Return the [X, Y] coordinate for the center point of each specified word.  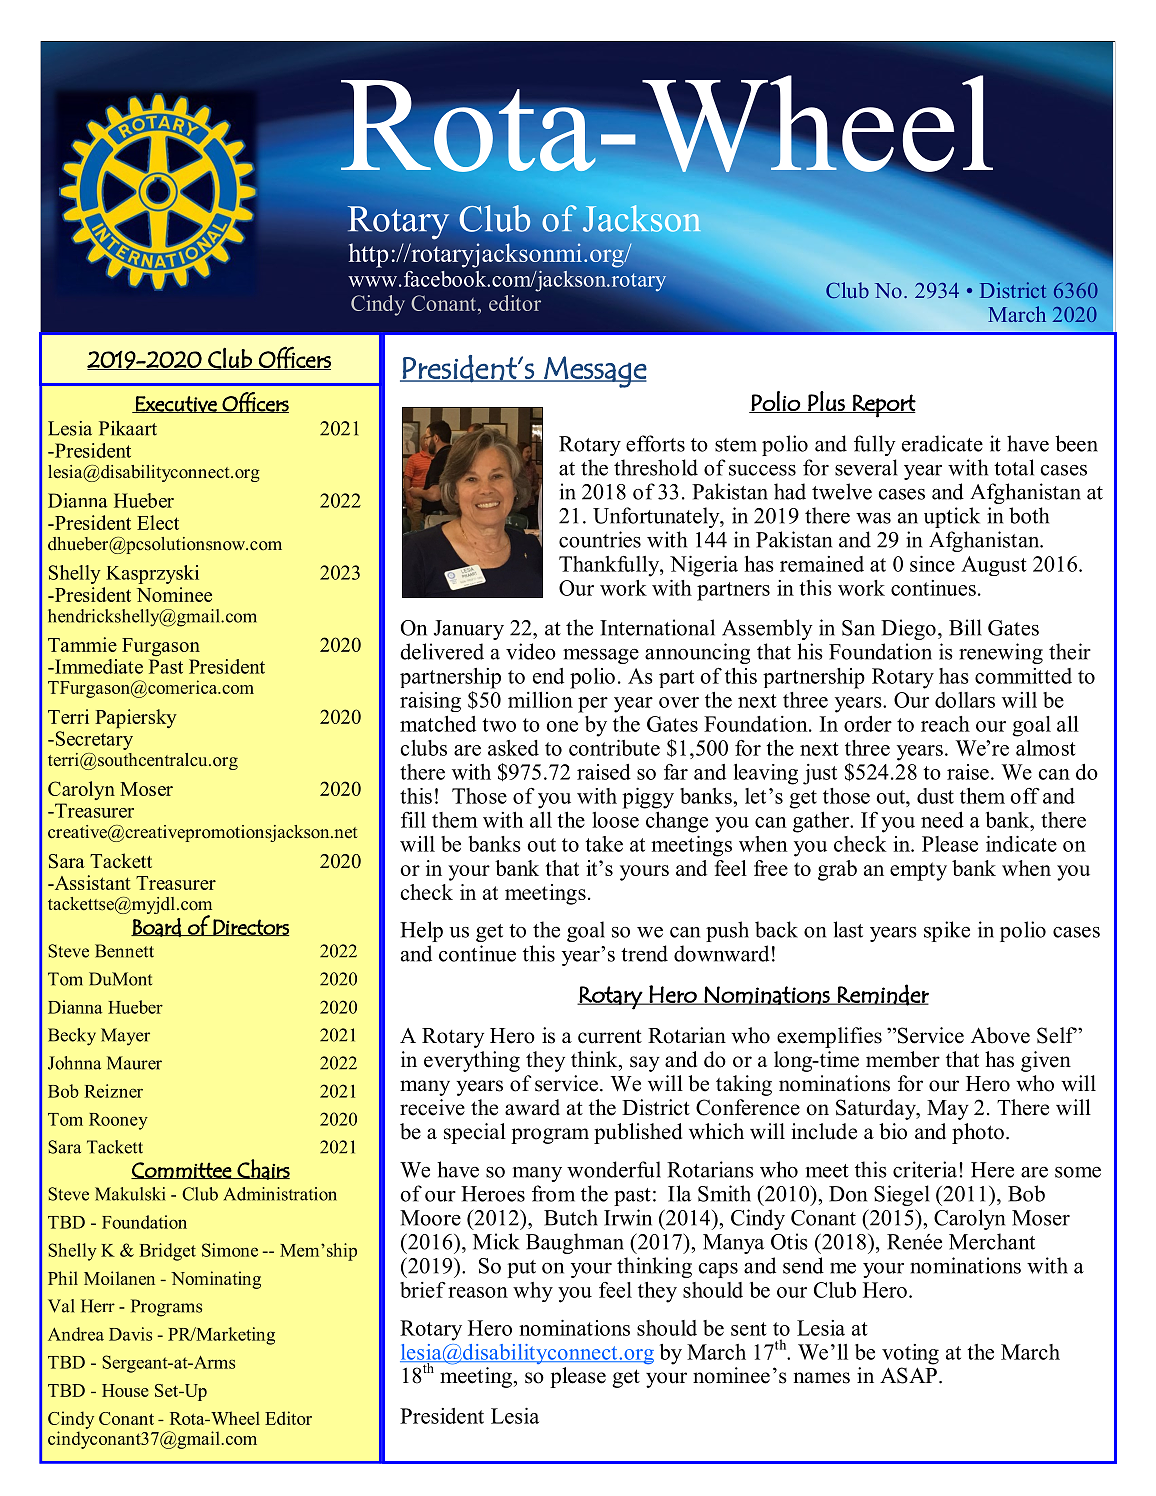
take [604, 844]
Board [157, 927]
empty [918, 871]
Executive [176, 404]
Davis [130, 1334]
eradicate [942, 443]
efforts [655, 443]
